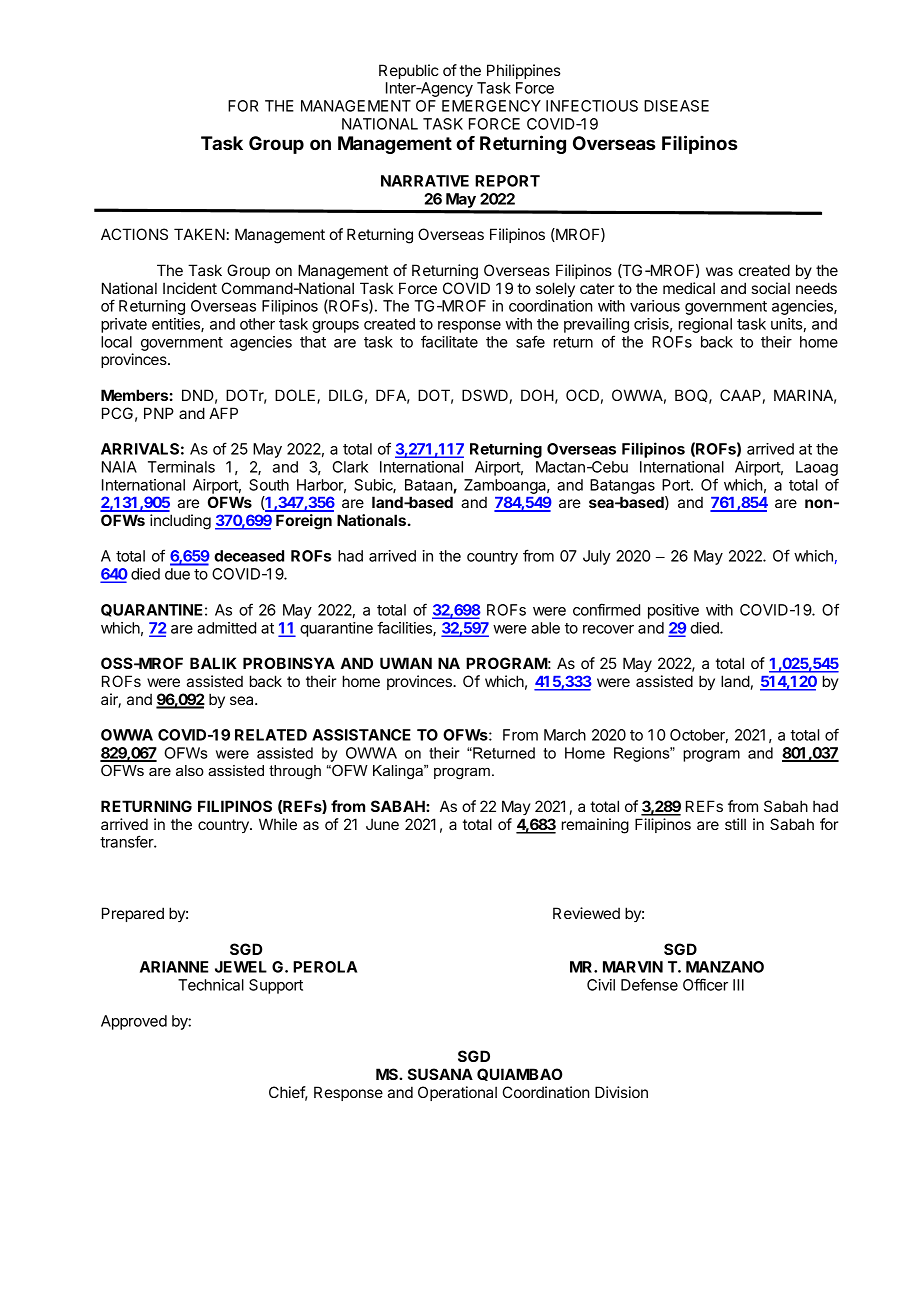 This page has height=1308, width=924. Describe the element at coordinates (735, 824) in the page. I see `still` at that location.
